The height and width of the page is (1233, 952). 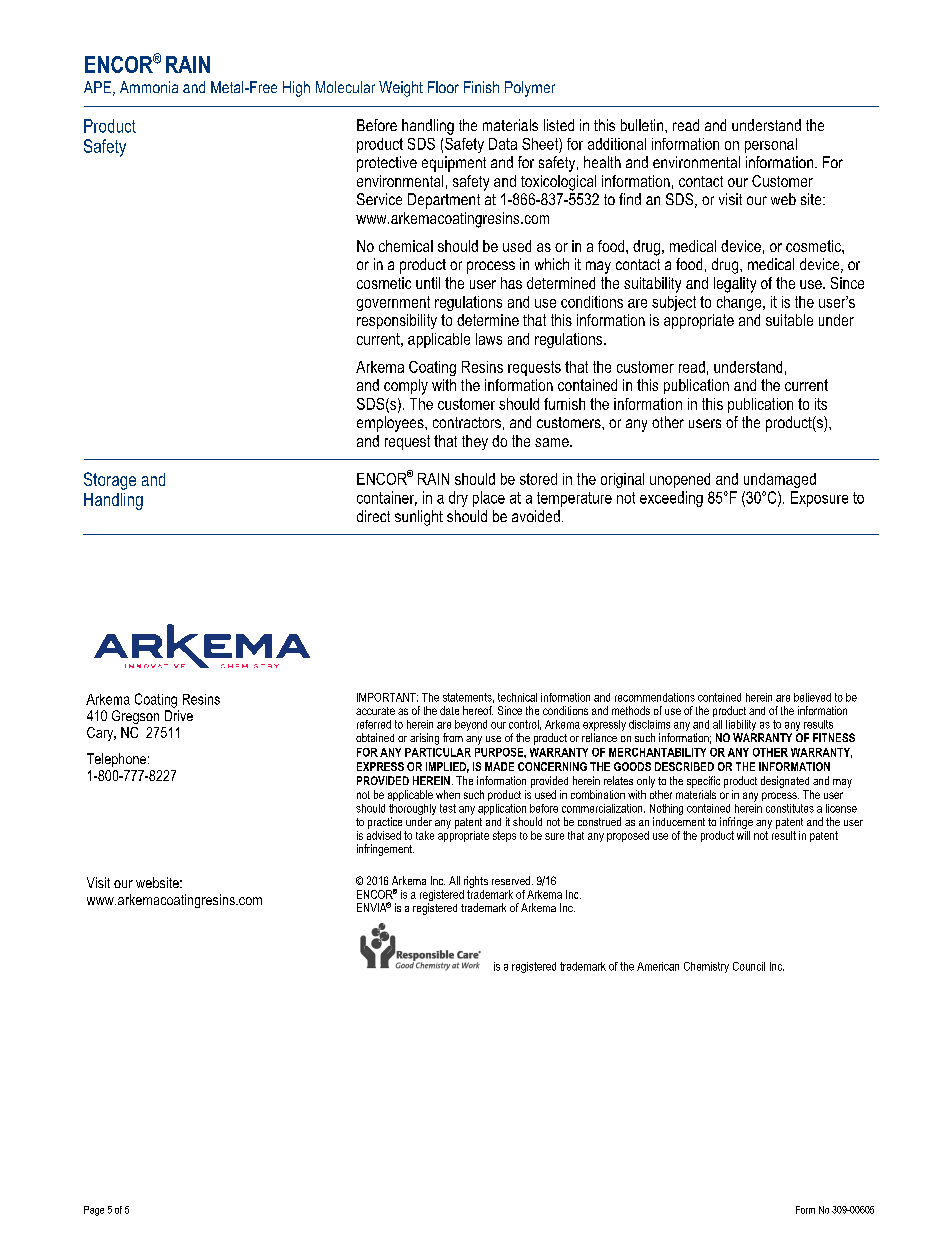 What do you see at coordinates (481, 87) in the page?
I see `Finish` at bounding box center [481, 87].
